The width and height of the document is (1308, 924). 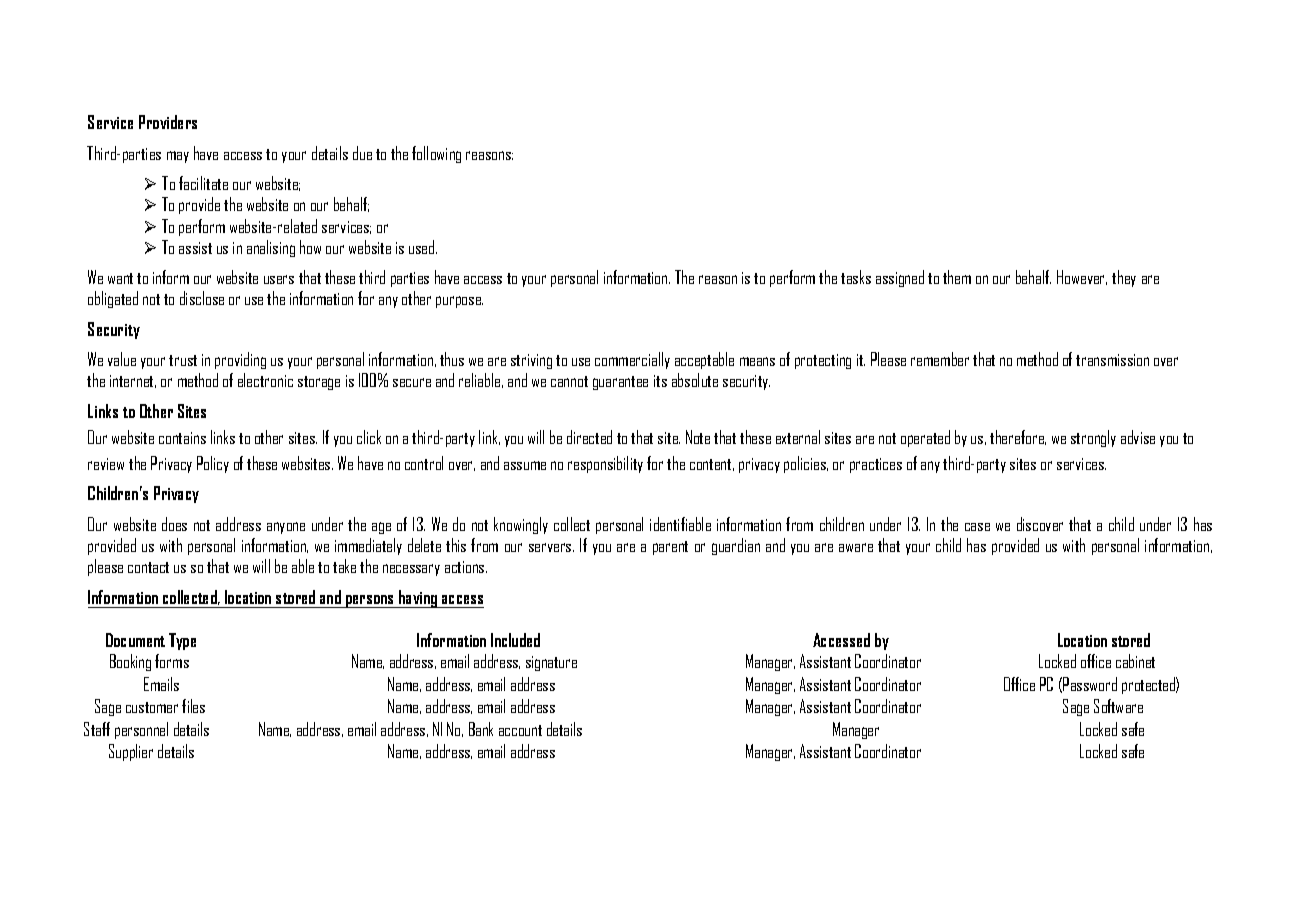 I want to click on Software, so click(x=1118, y=706).
